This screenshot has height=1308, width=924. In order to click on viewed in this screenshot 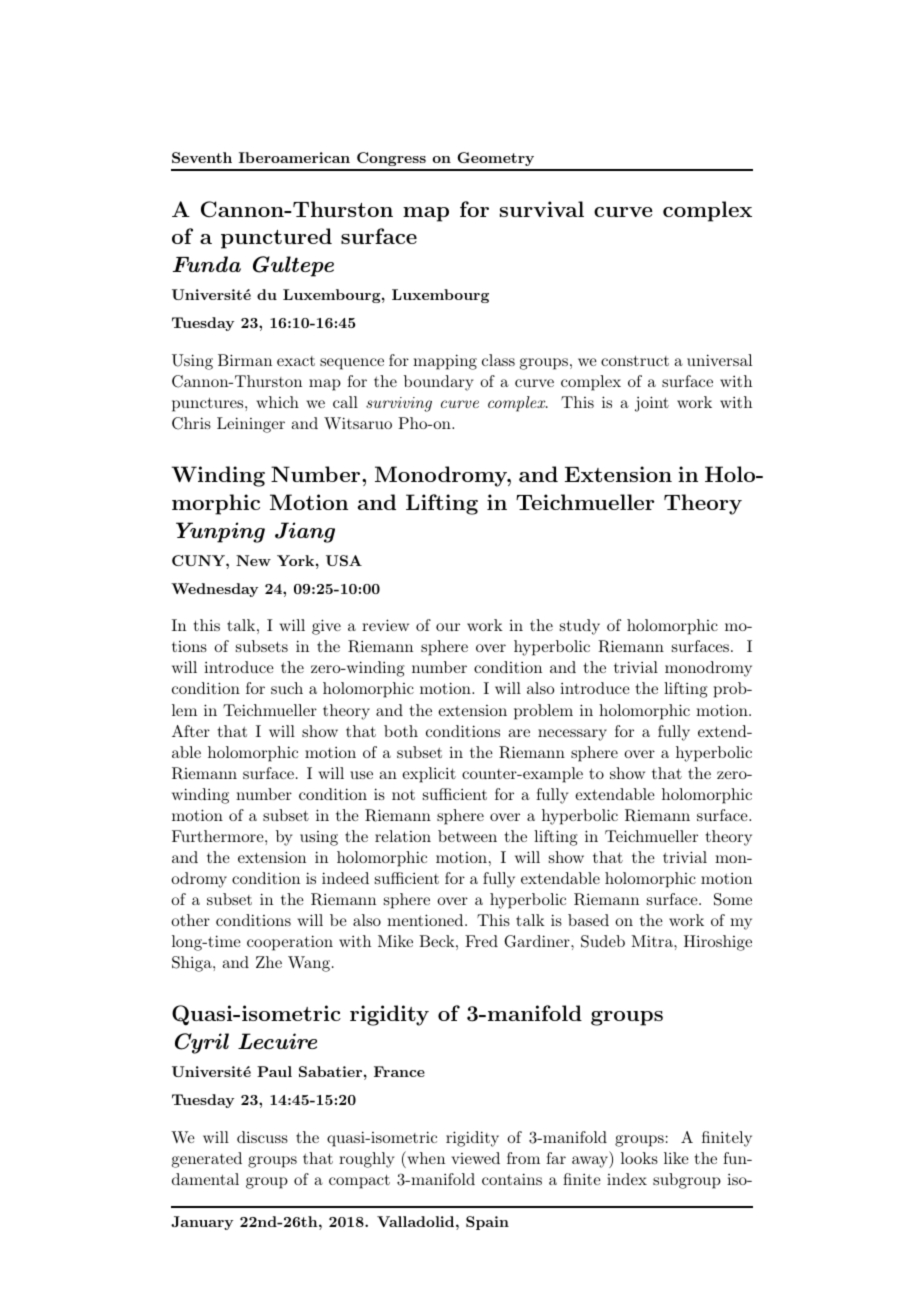, I will do `click(475, 1158)`.
